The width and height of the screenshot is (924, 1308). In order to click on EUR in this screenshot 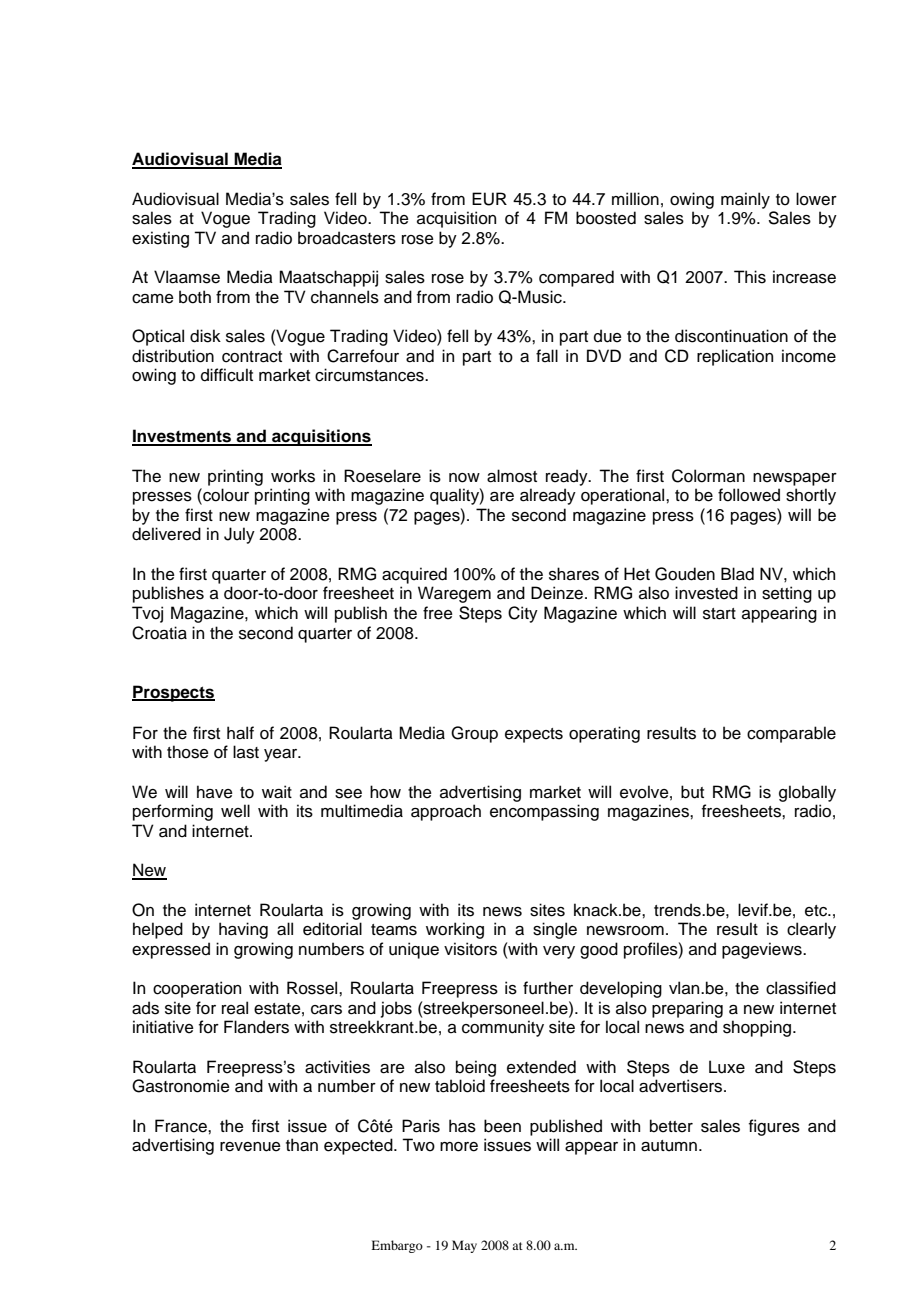, I will do `click(489, 199)`.
